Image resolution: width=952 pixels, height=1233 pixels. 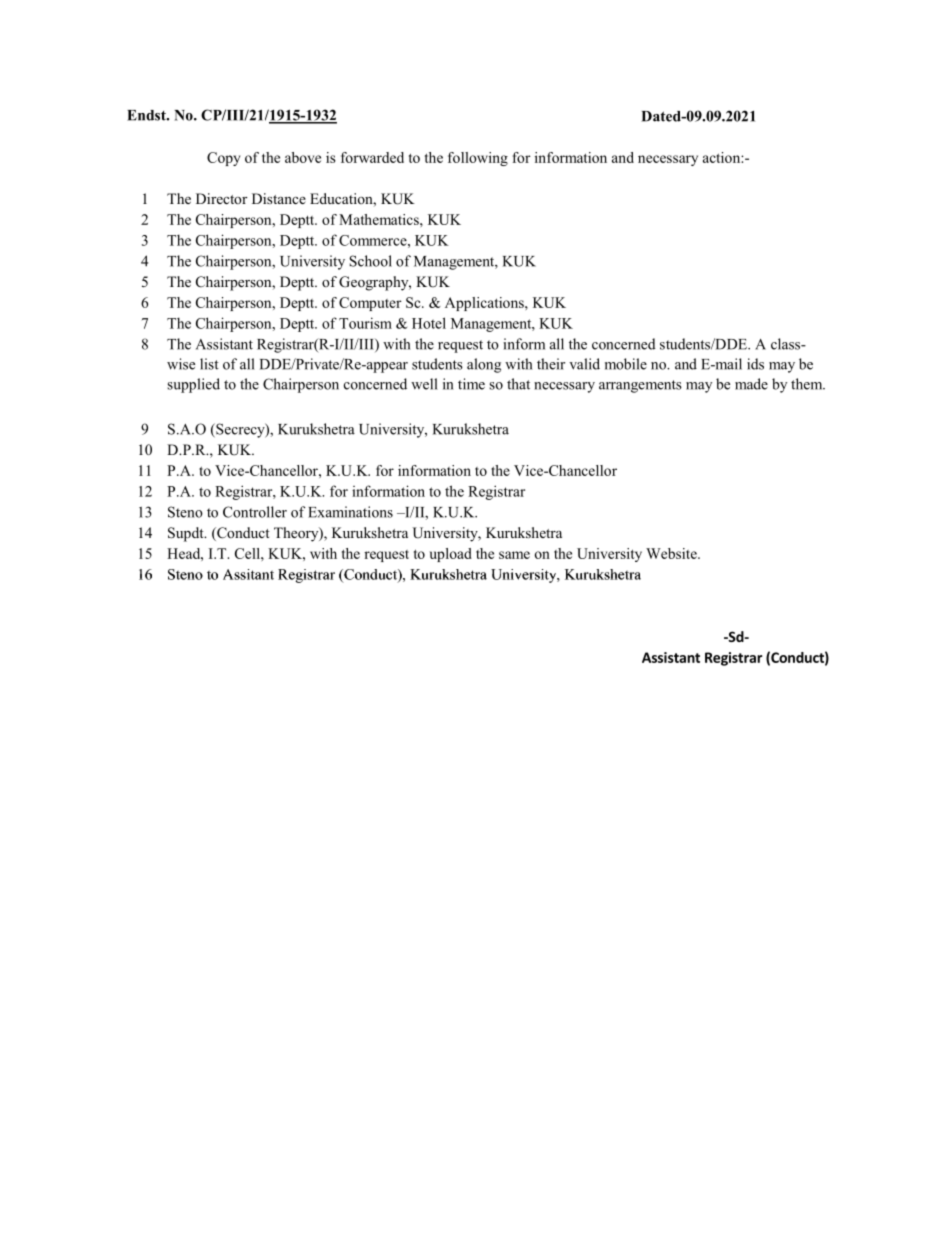 I want to click on Controller, so click(x=255, y=512).
